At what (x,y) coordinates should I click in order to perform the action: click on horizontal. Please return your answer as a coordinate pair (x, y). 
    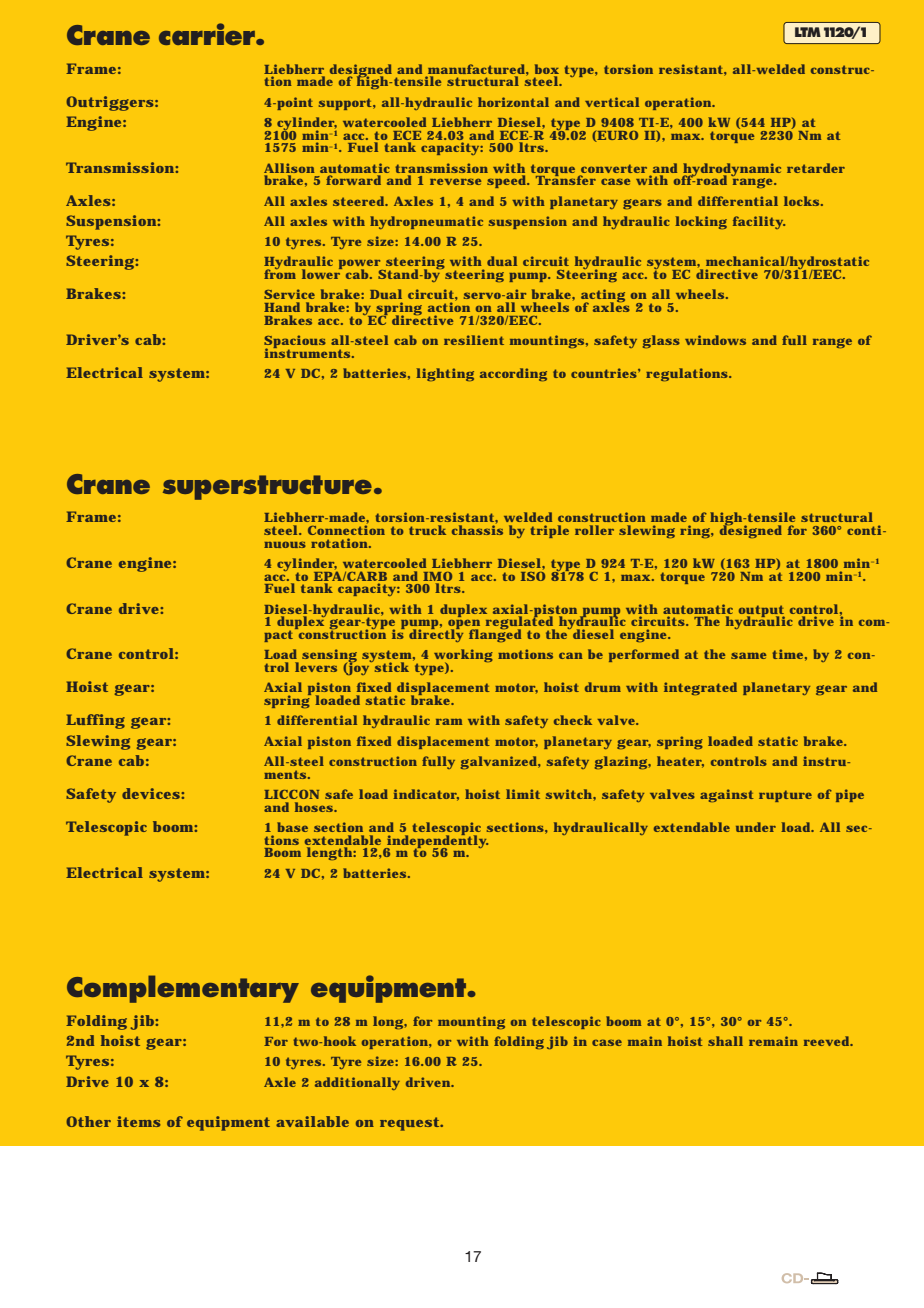
    Looking at the image, I should click on (513, 102).
